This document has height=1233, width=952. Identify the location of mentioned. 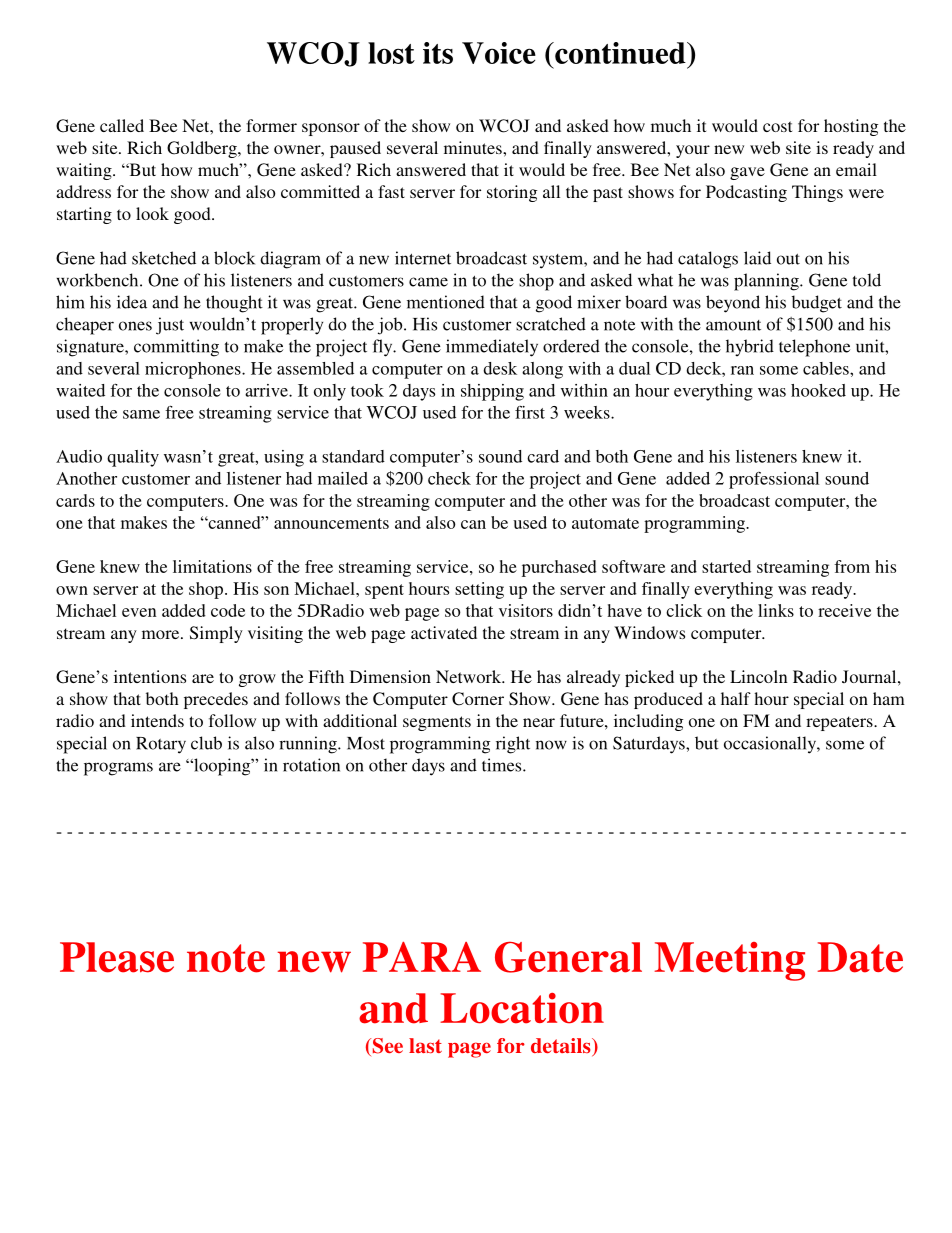
(446, 302).
